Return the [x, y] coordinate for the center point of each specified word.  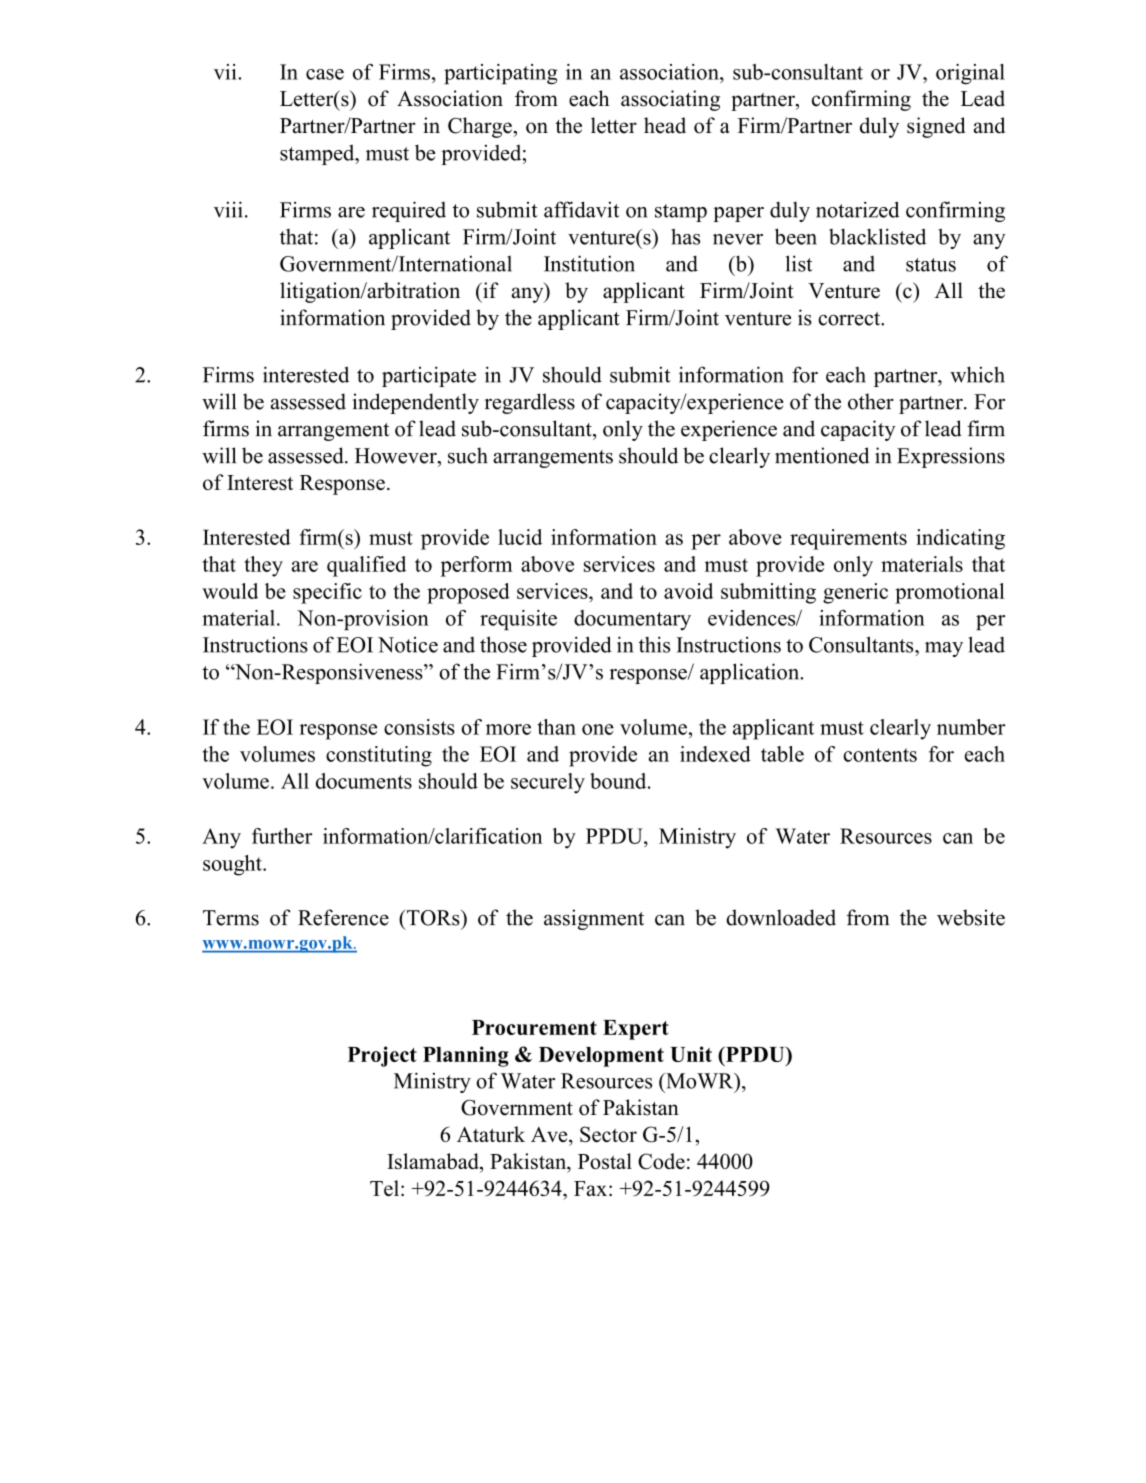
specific [327, 593]
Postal [605, 1161]
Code [661, 1161]
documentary [632, 620]
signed [936, 127]
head [665, 125]
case [325, 74]
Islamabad [434, 1161]
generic [855, 593]
